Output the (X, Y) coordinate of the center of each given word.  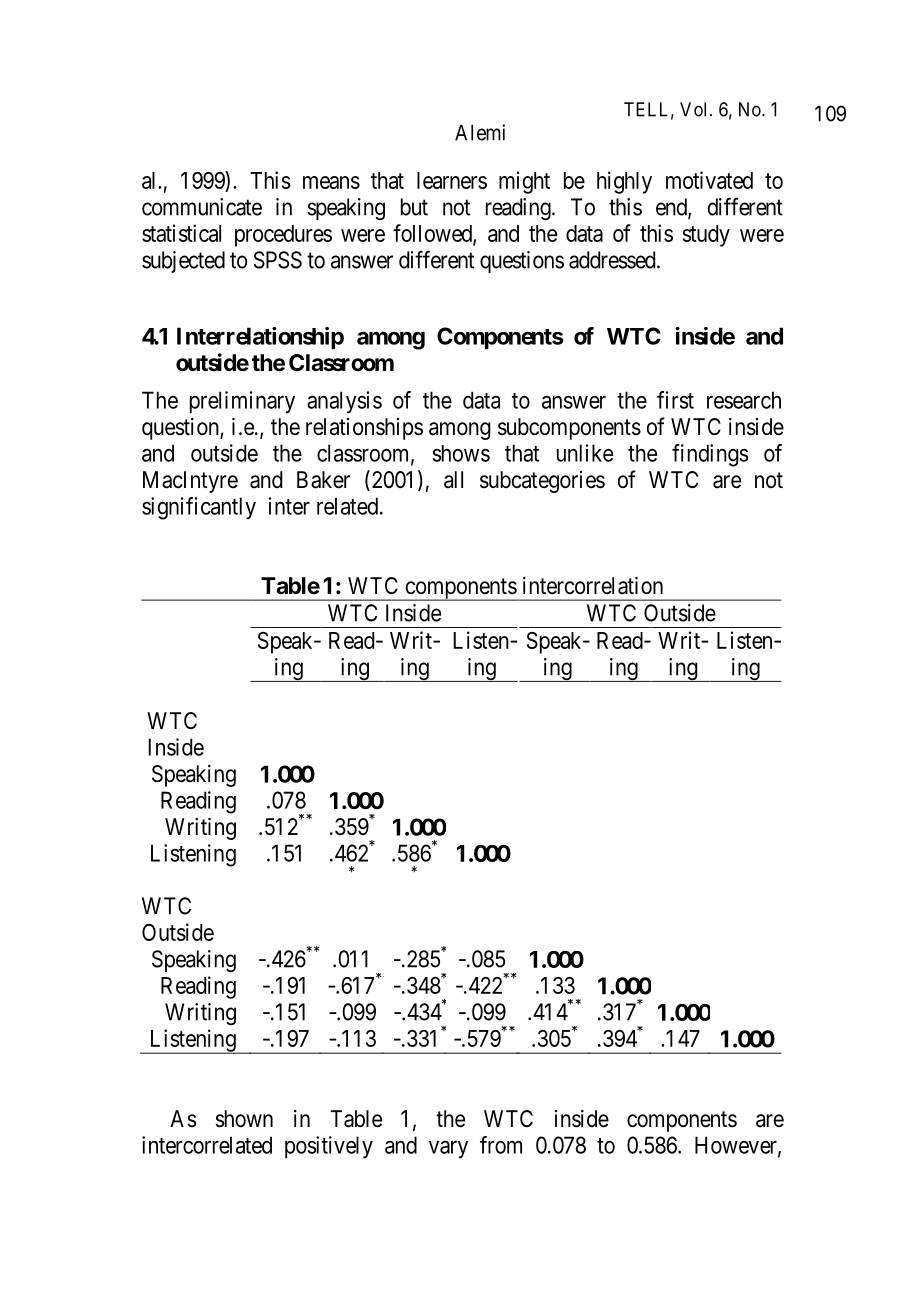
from (501, 1145)
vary (448, 1149)
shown (244, 1119)
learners (452, 180)
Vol (695, 109)
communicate (202, 207)
